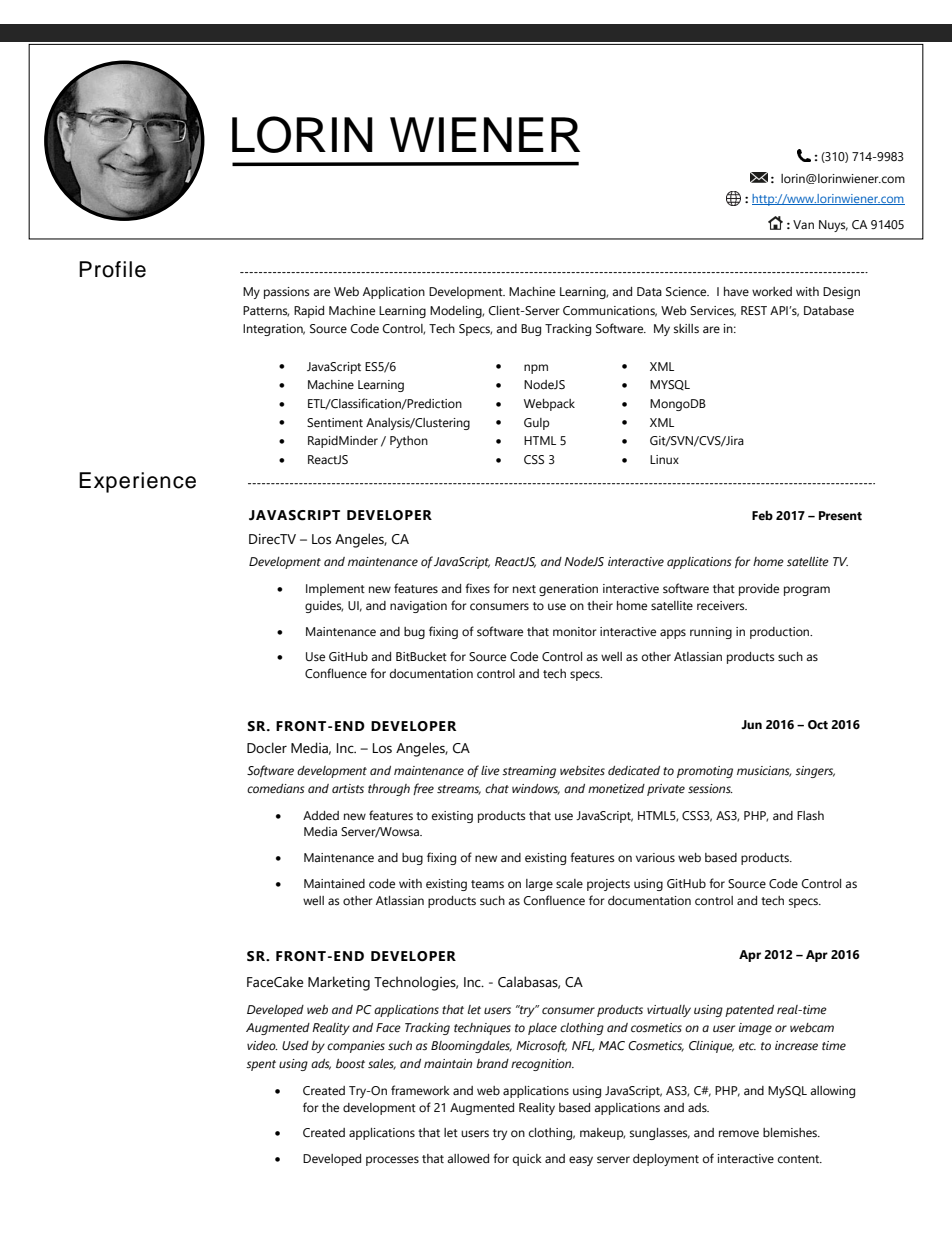  What do you see at coordinates (287, 293) in the screenshot?
I see `passions` at bounding box center [287, 293].
